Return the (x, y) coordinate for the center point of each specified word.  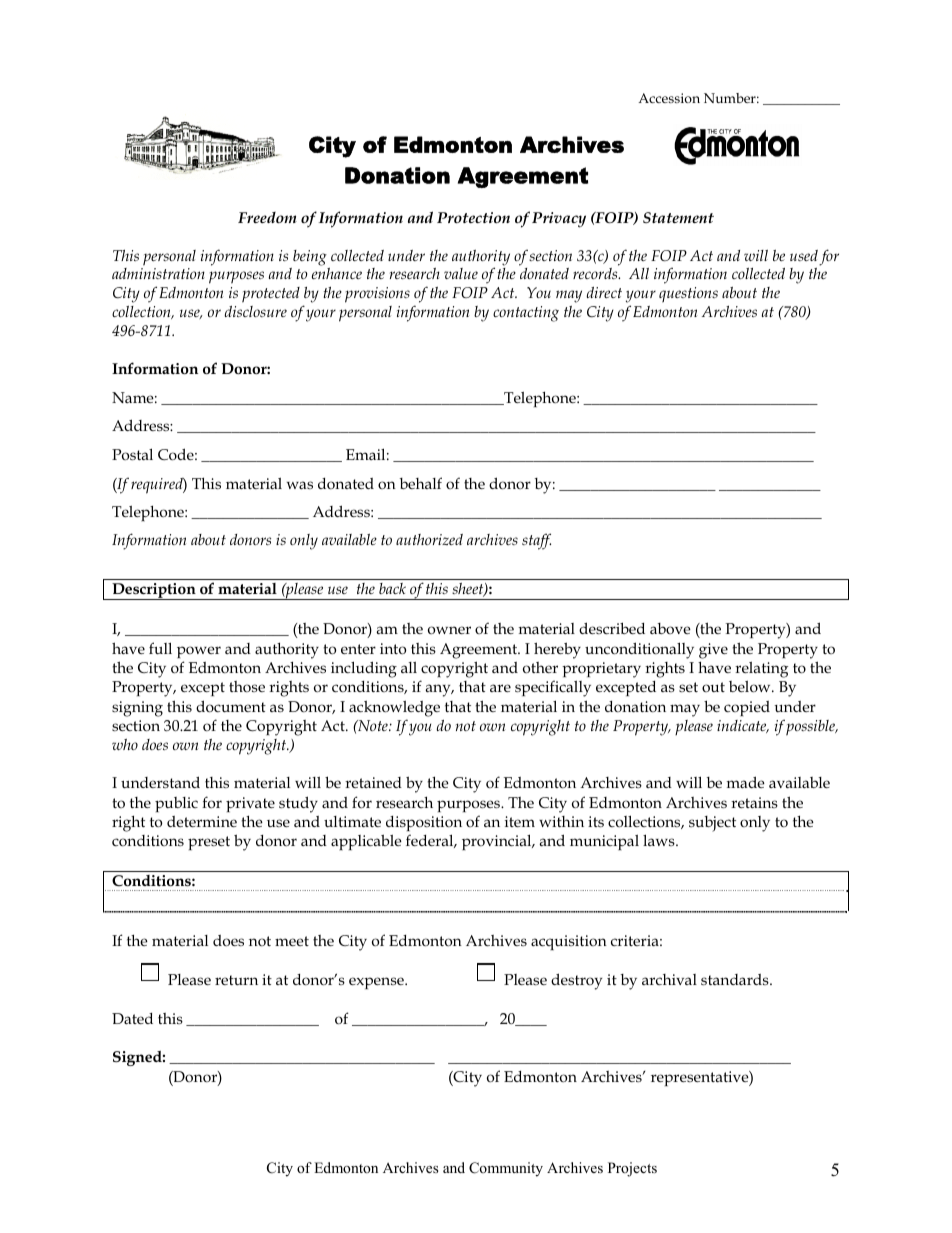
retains (754, 802)
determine (202, 821)
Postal (132, 454)
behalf (421, 483)
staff (536, 541)
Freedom (267, 217)
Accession (669, 98)
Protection (473, 217)
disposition (424, 823)
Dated (132, 1018)
